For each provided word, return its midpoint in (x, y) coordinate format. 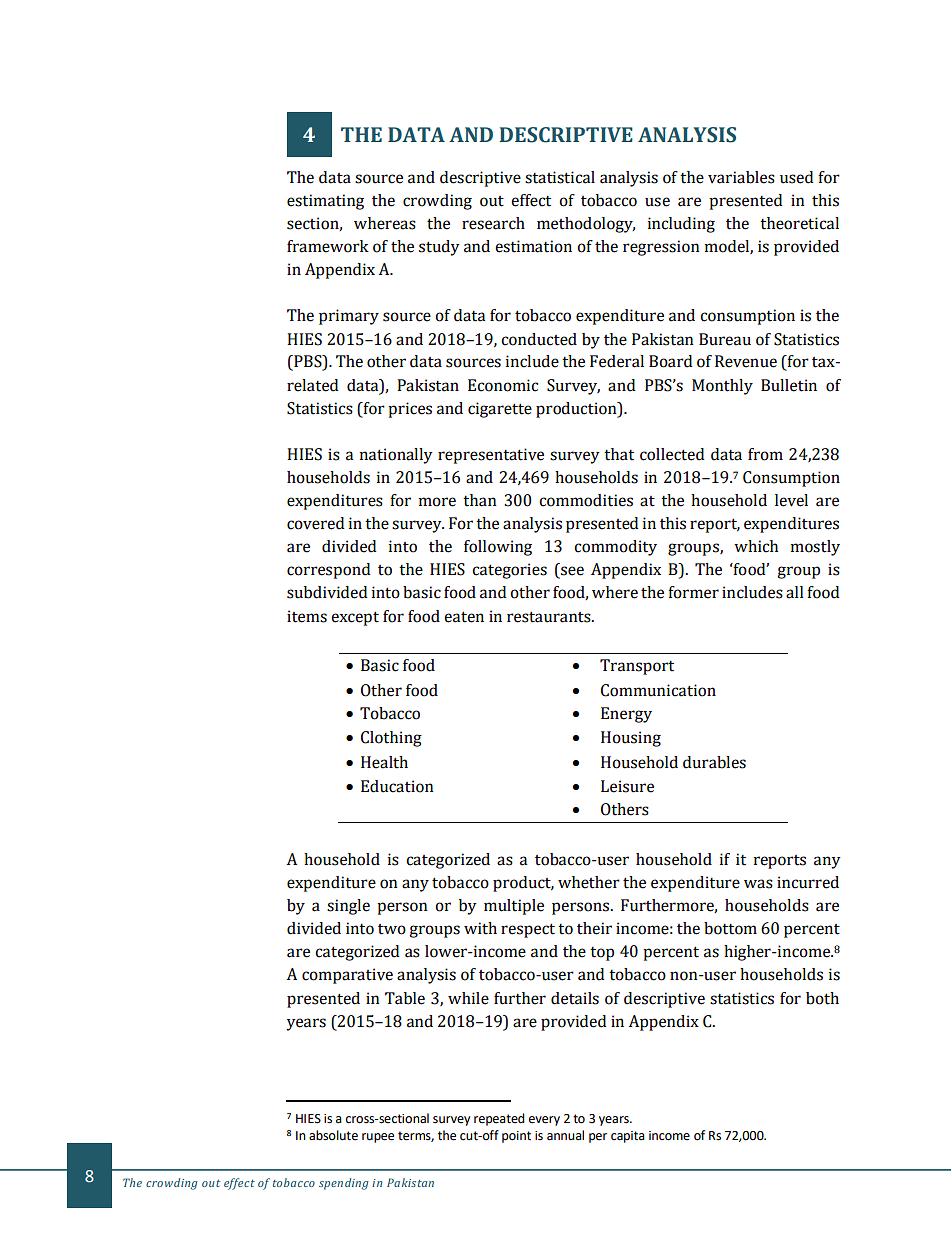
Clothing (391, 739)
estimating (325, 202)
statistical (560, 177)
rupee (378, 1138)
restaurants (550, 617)
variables (741, 177)
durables (714, 762)
